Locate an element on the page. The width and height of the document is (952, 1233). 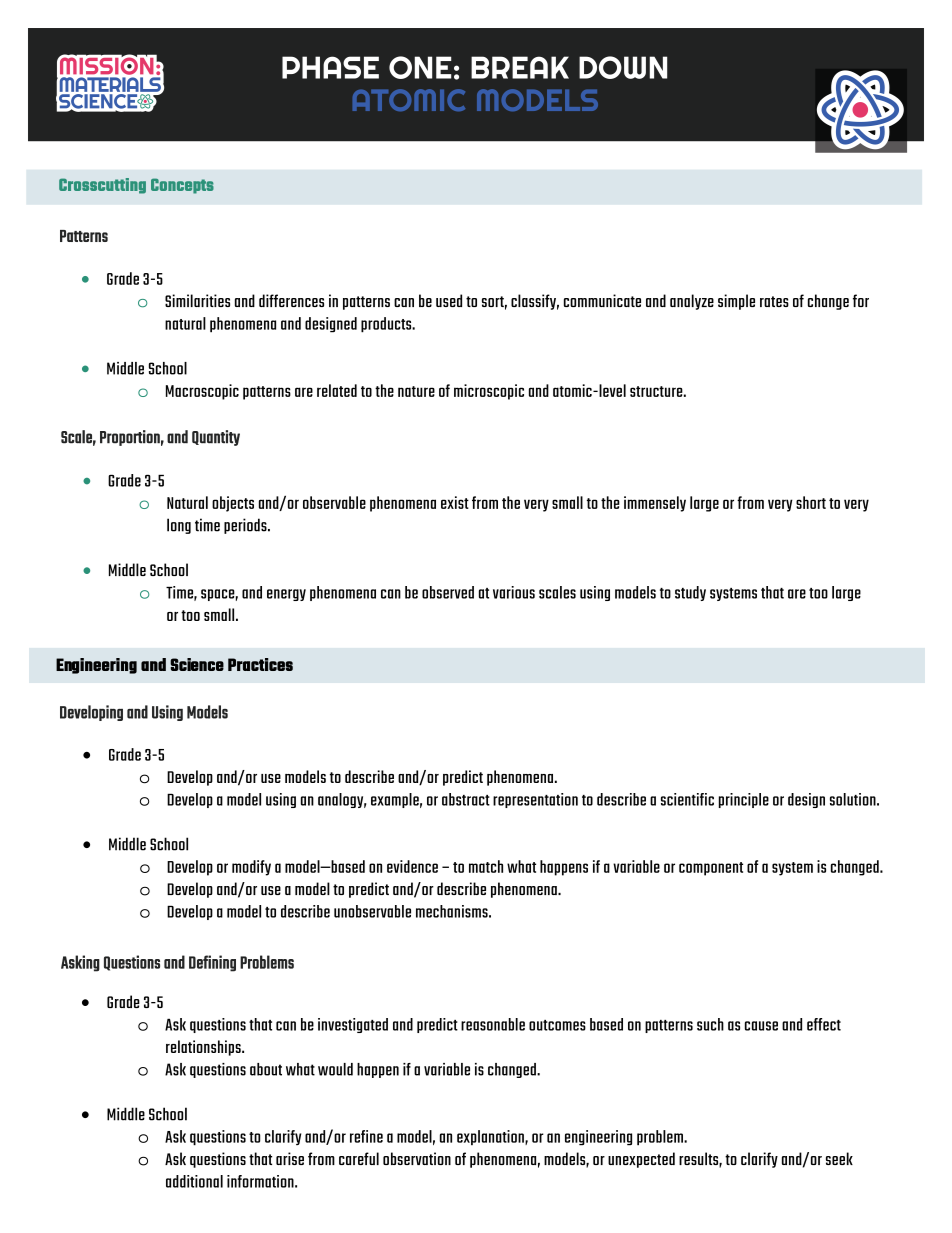
additional is located at coordinates (194, 1181).
